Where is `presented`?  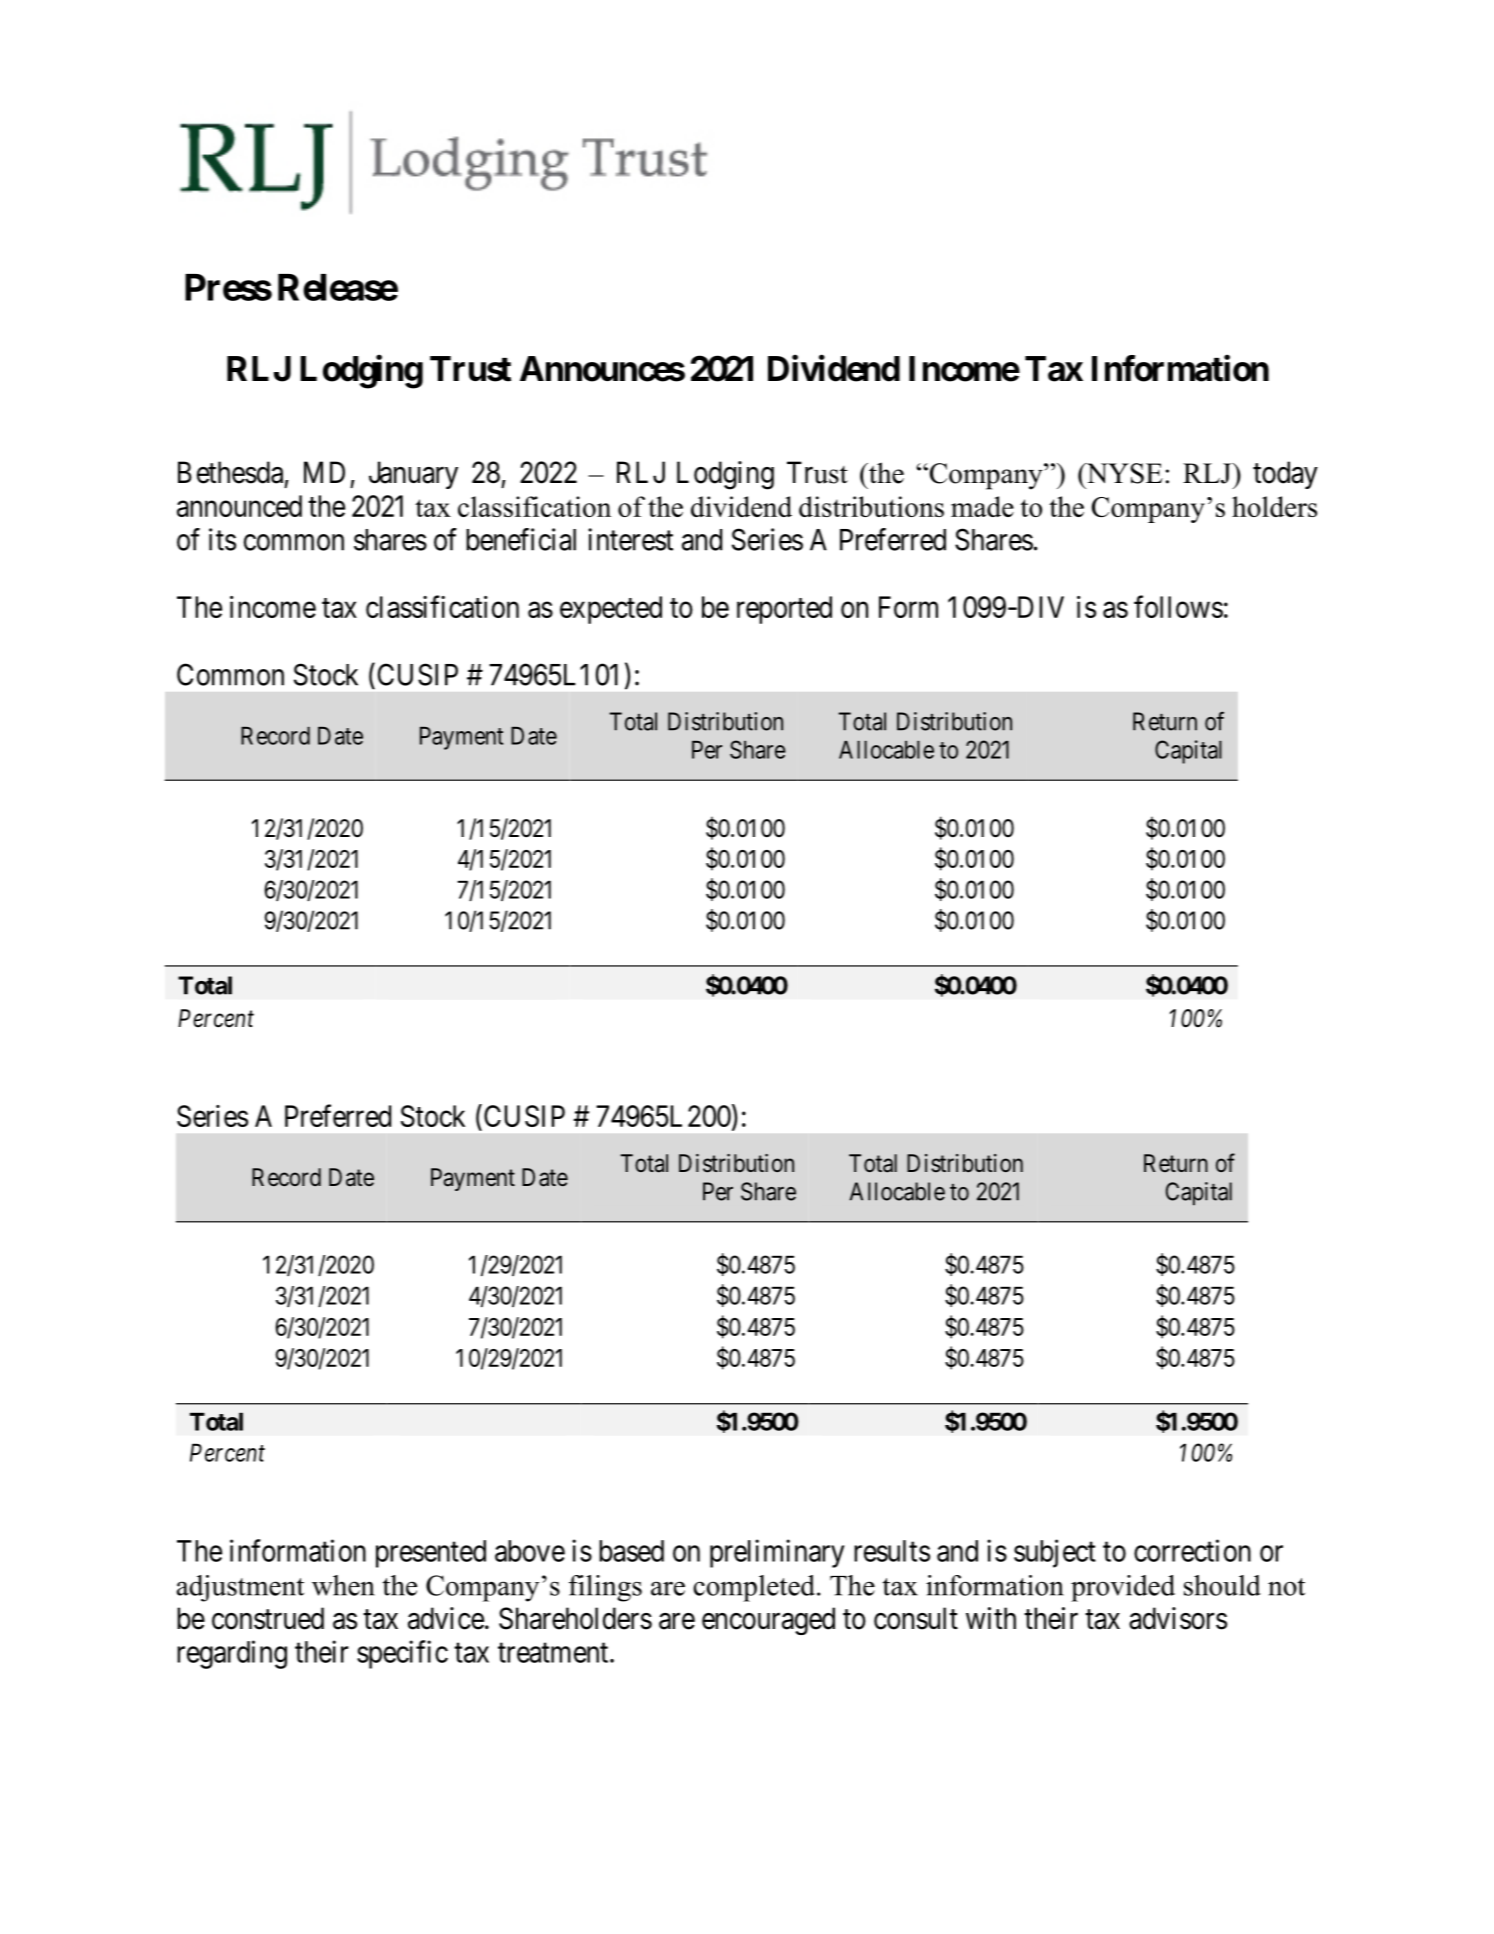
presented is located at coordinates (431, 1554).
